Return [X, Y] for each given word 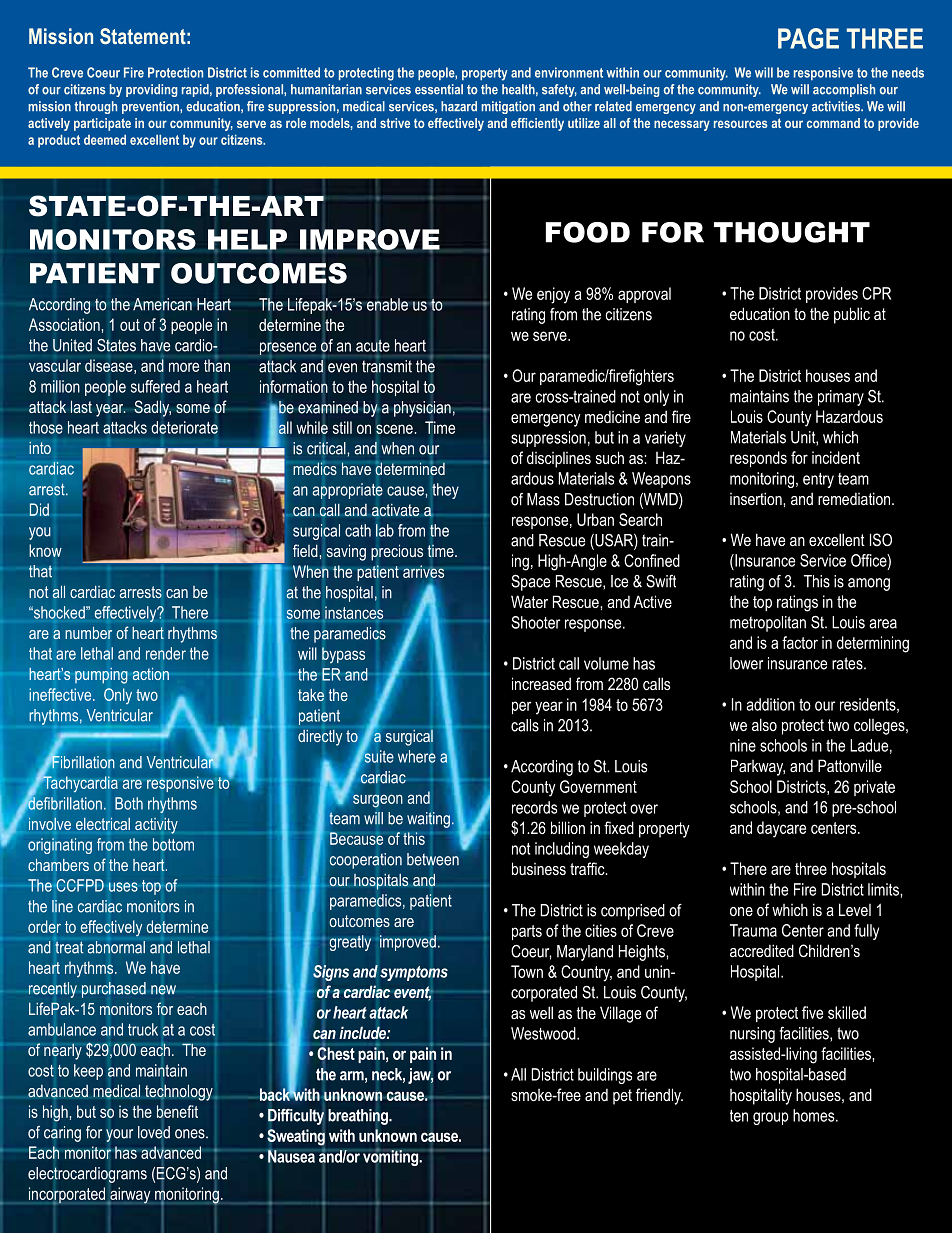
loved [154, 1132]
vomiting [392, 1156]
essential [439, 89]
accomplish [844, 90]
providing [151, 90]
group [770, 1118]
